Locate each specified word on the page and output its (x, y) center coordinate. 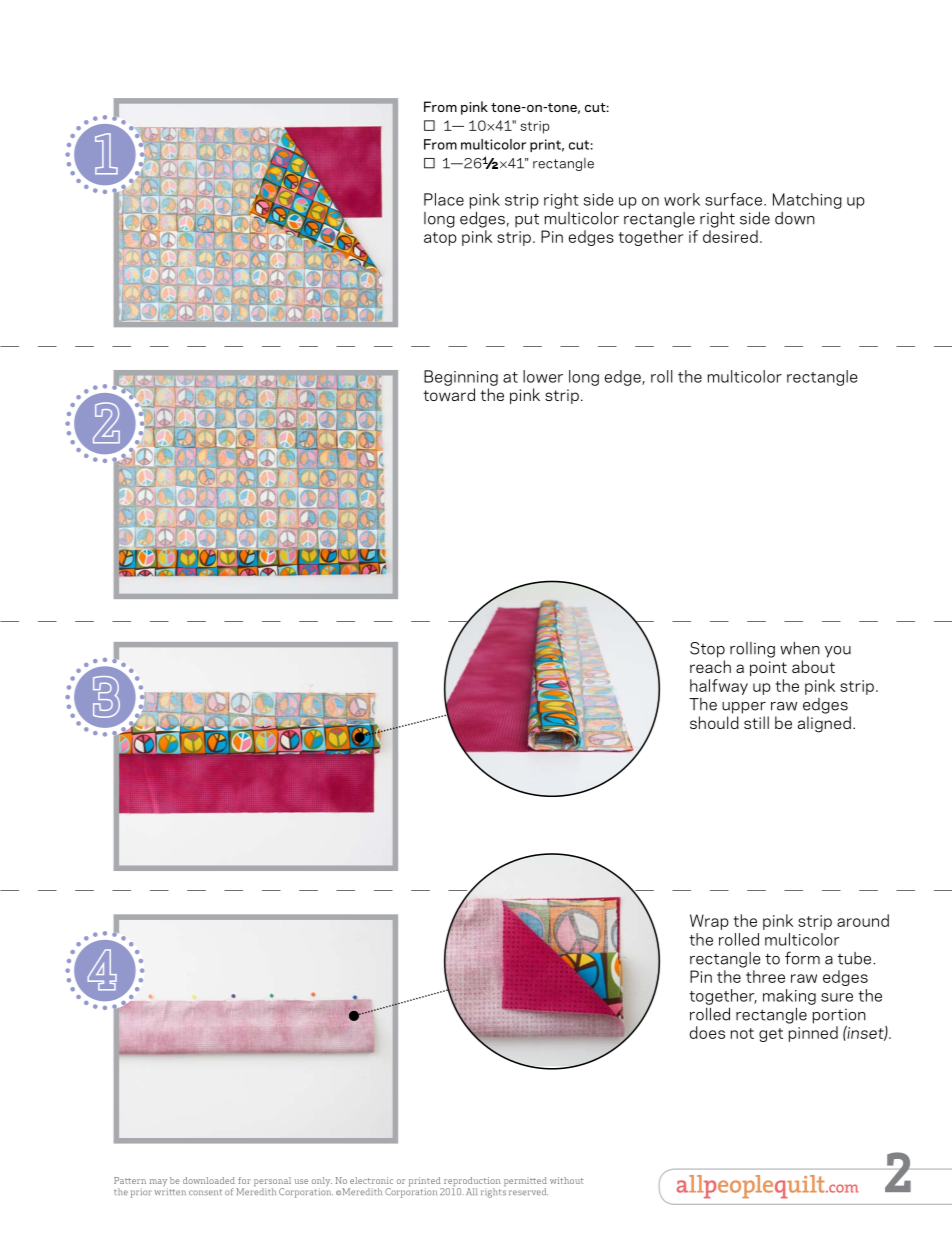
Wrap (709, 922)
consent (205, 1192)
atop (440, 239)
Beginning (461, 378)
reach (710, 666)
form (802, 958)
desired (730, 236)
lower (543, 376)
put (527, 221)
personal (272, 1183)
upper (744, 708)
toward (449, 394)
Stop (707, 650)
